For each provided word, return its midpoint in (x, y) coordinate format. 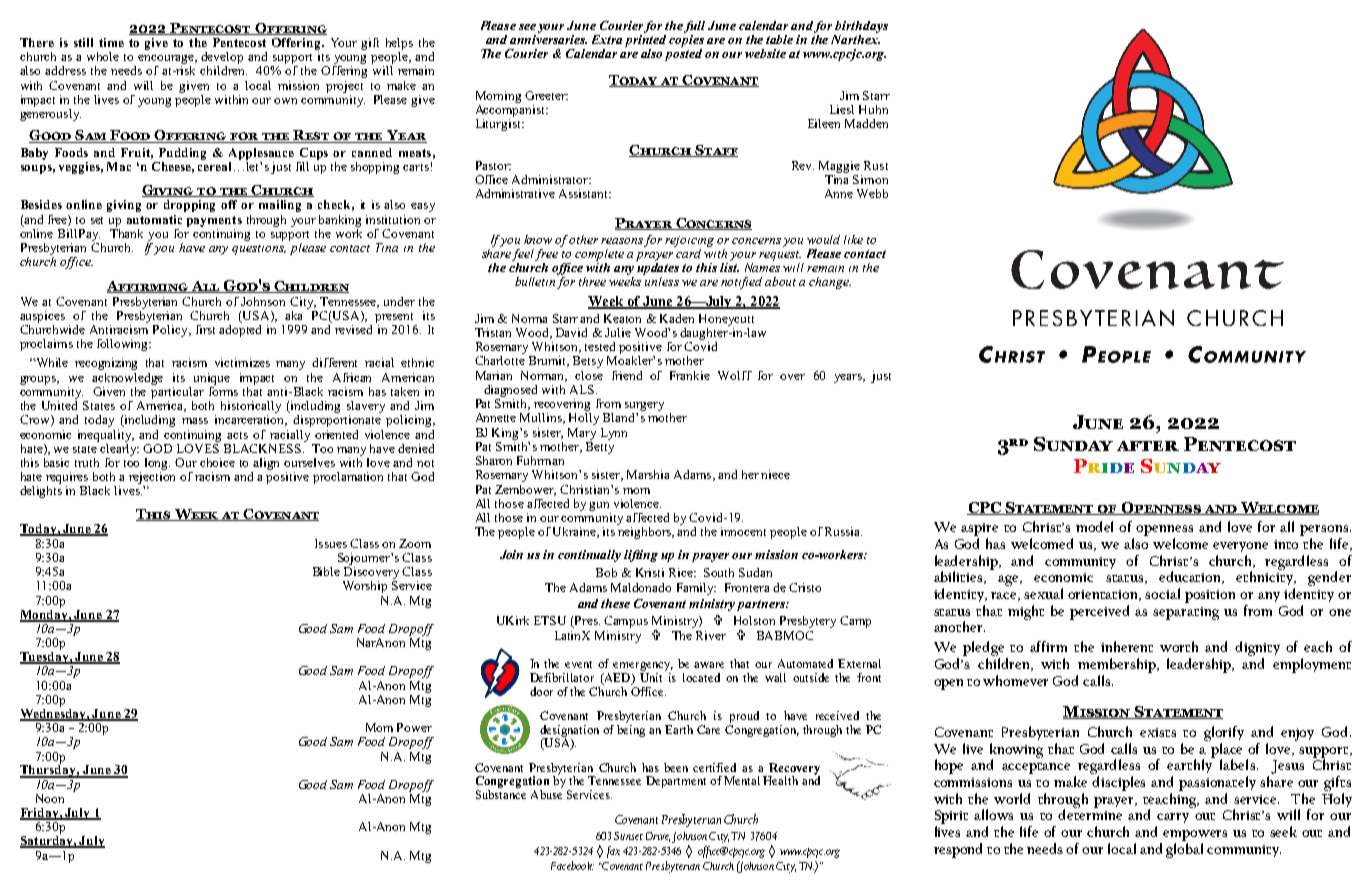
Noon (50, 798)
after (1148, 446)
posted (683, 53)
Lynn (614, 434)
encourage (167, 61)
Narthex (855, 38)
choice (217, 462)
